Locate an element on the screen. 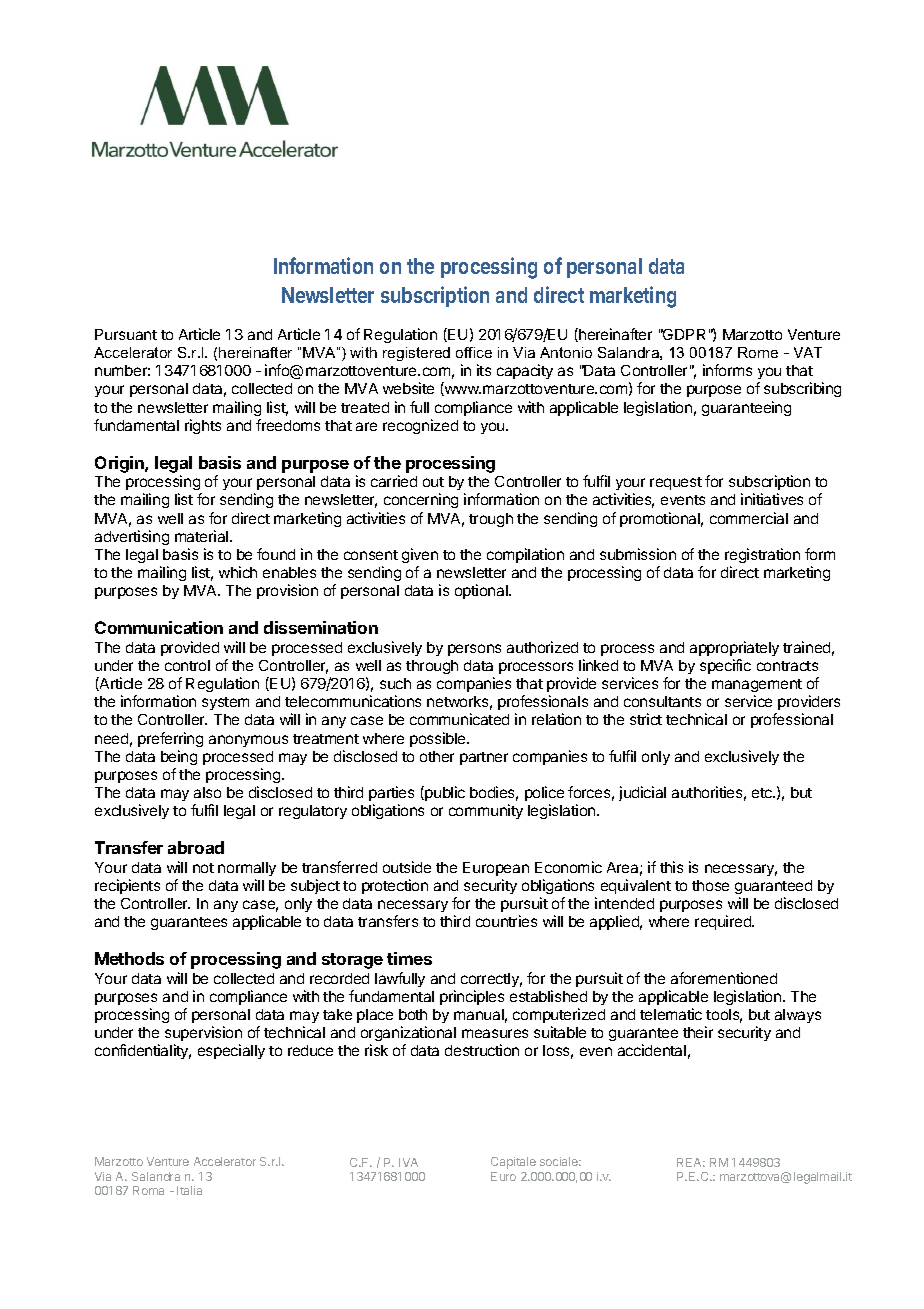 The width and height of the screenshot is (924, 1309). Pursuant is located at coordinates (126, 334).
